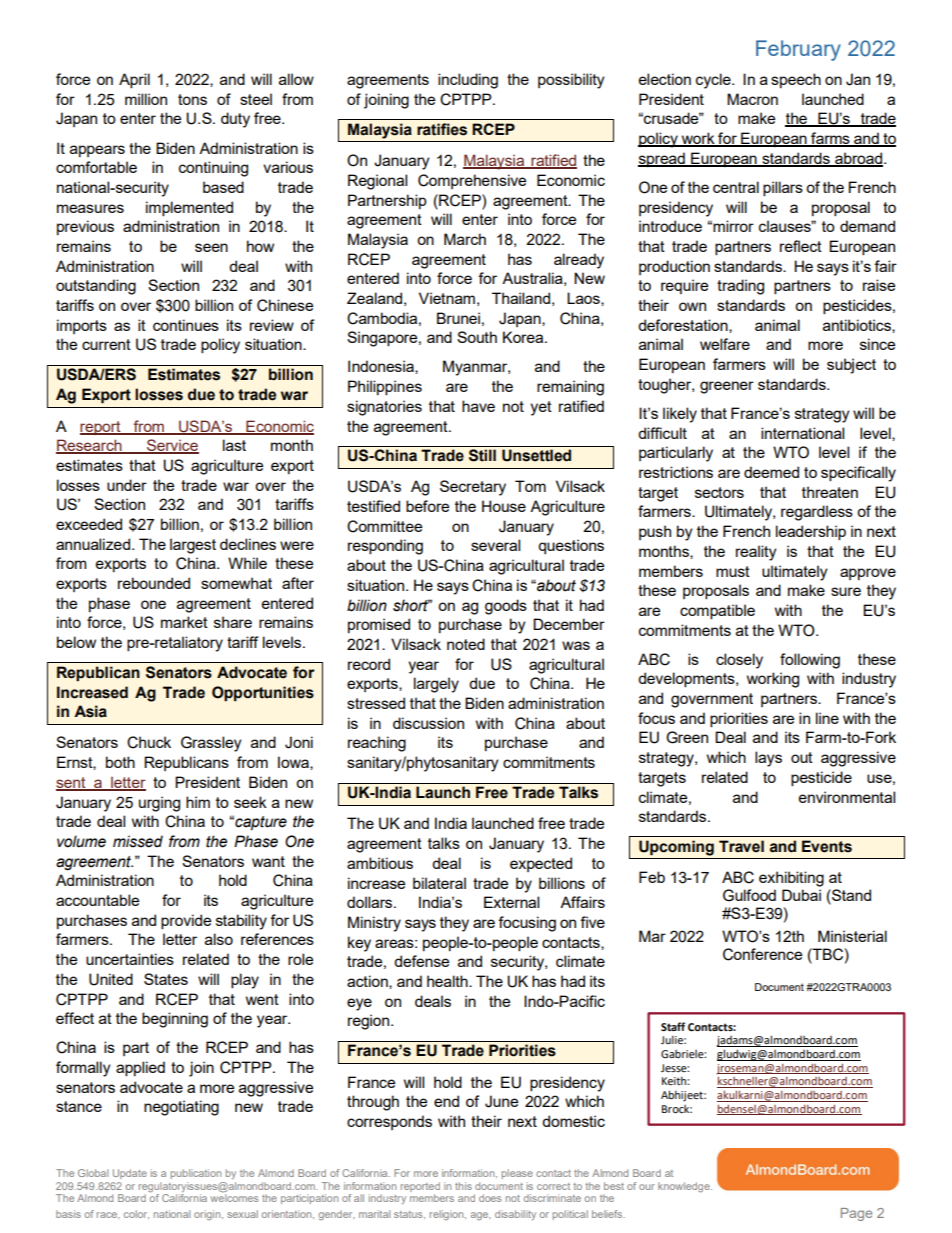 Image resolution: width=952 pixels, height=1233 pixels. I want to click on following, so click(810, 661).
